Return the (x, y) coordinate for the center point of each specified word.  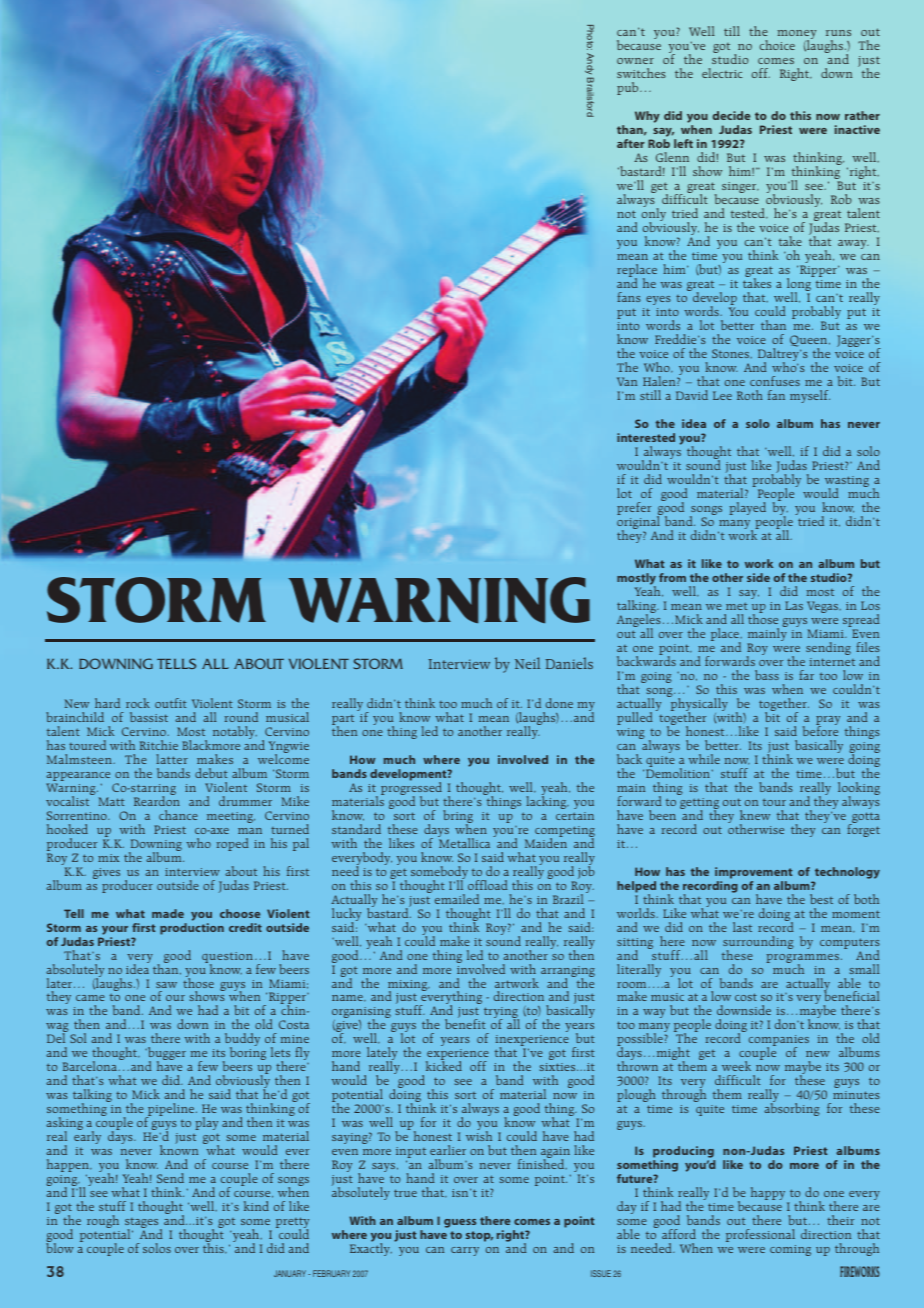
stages (143, 1224)
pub (629, 88)
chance (178, 815)
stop (479, 1236)
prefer (634, 508)
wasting (847, 483)
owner (635, 61)
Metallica (464, 842)
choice (777, 45)
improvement (753, 873)
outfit (170, 703)
